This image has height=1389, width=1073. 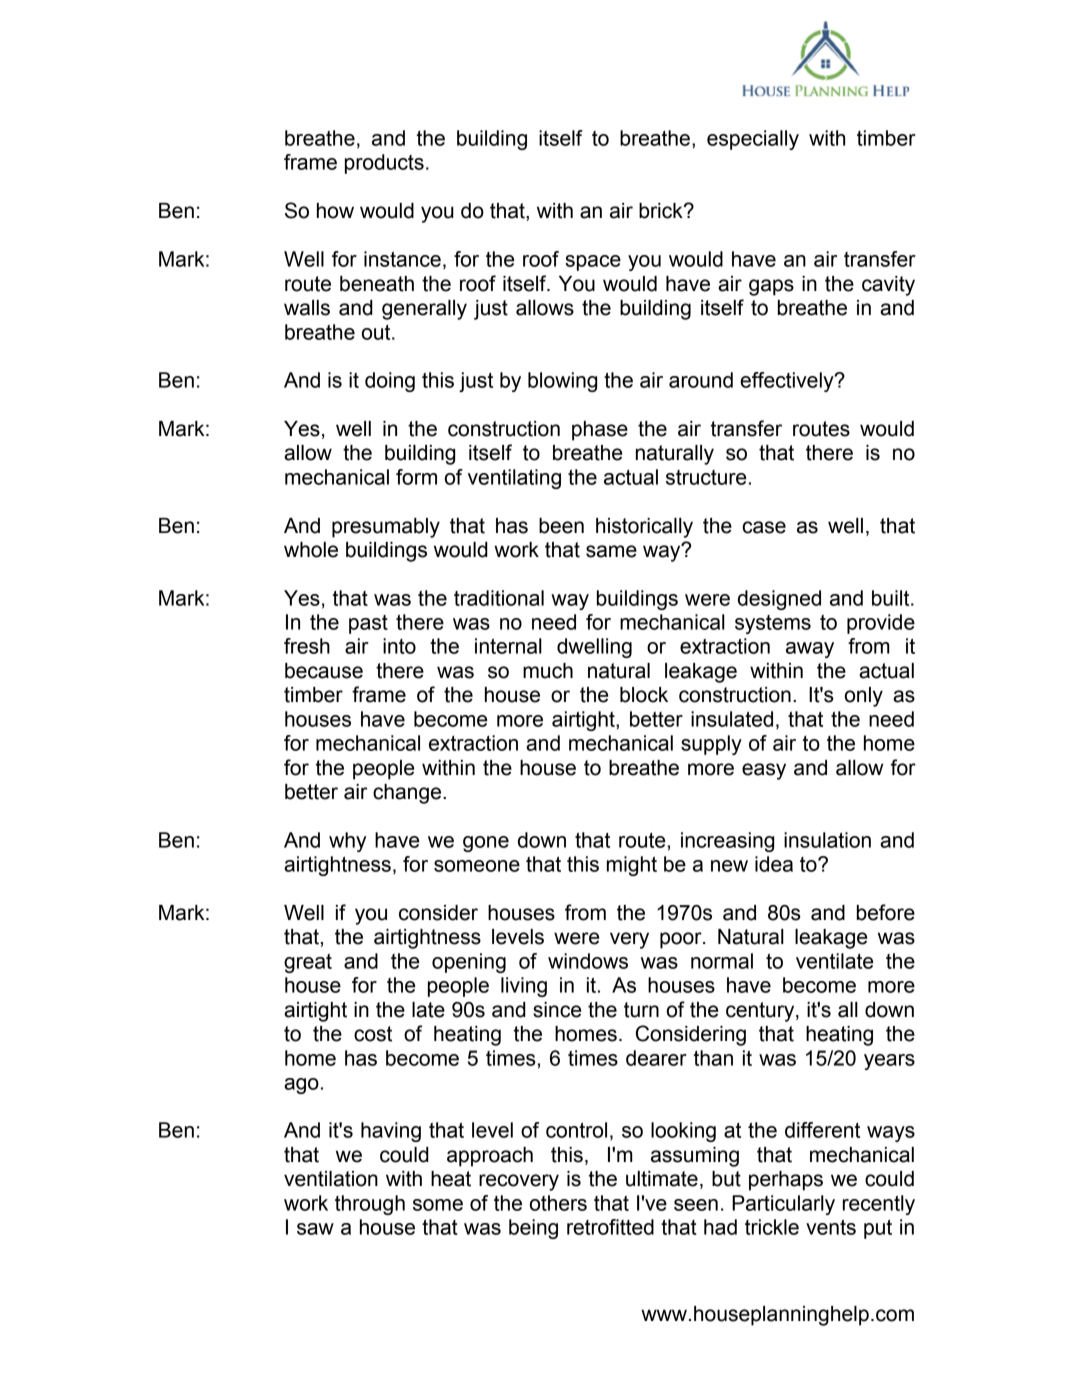 I want to click on might, so click(x=632, y=866).
